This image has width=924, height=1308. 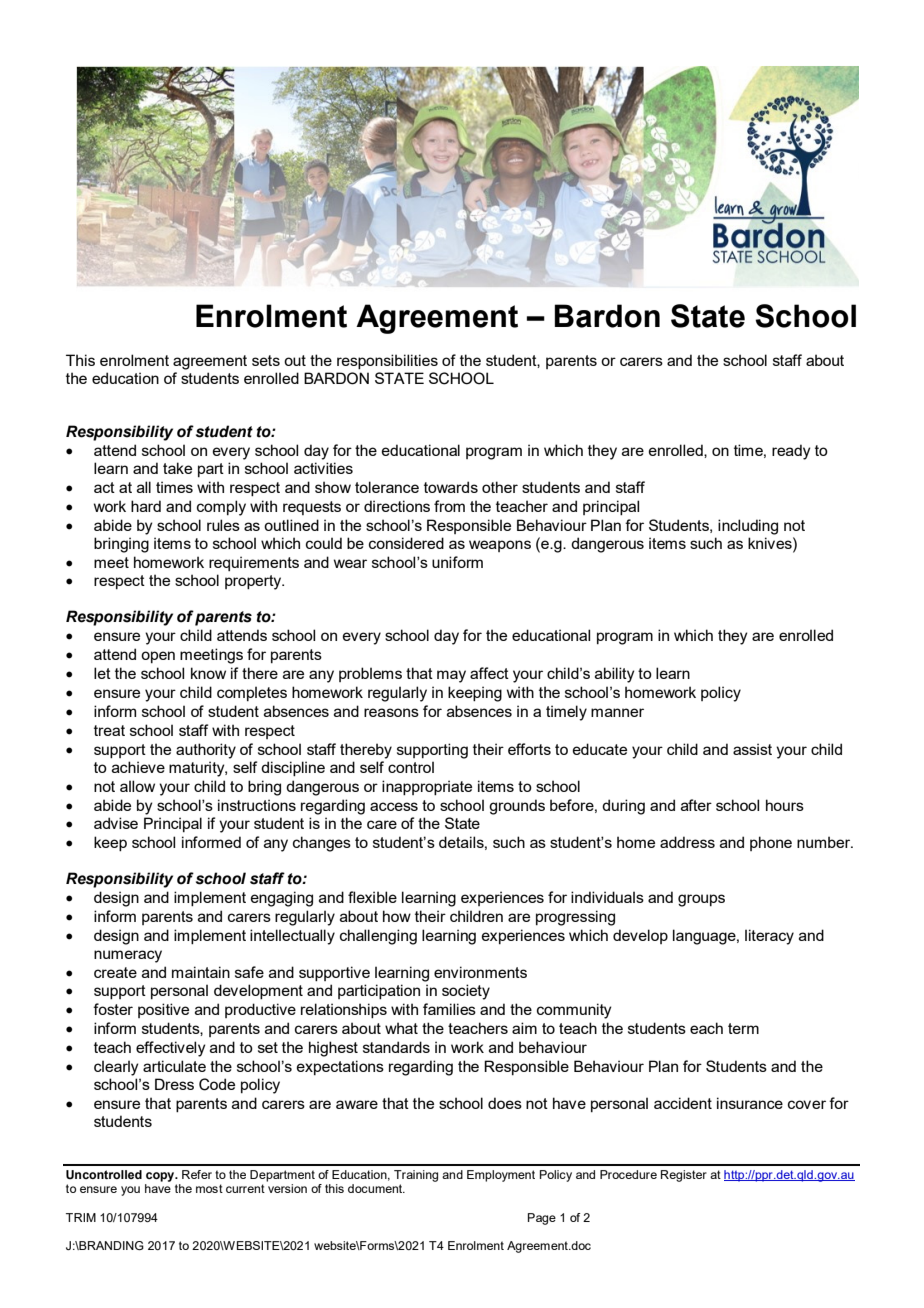 I want to click on advise, so click(x=116, y=823).
